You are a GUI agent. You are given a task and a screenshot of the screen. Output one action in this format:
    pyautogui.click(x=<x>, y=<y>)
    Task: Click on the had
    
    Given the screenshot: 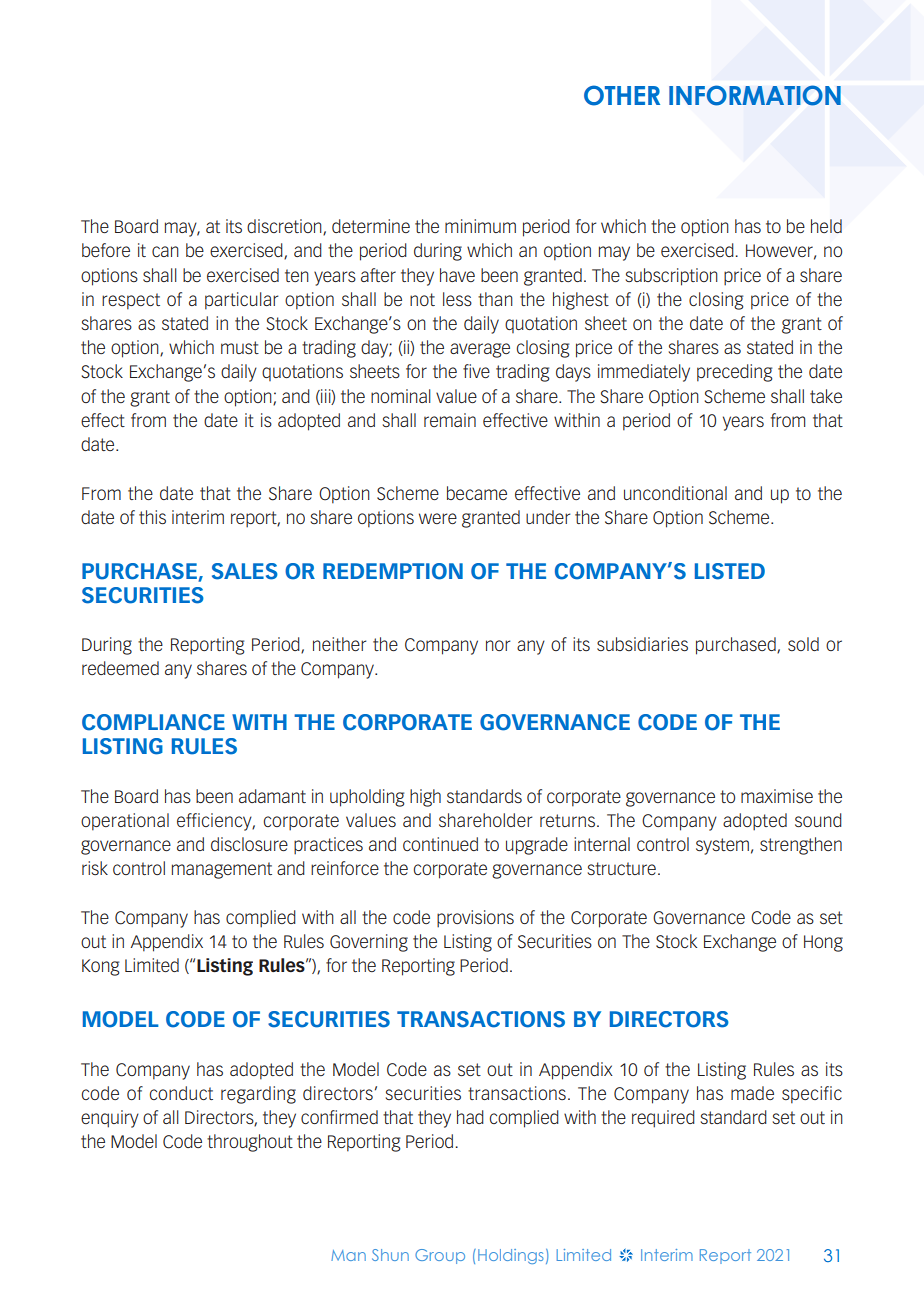 What is the action you would take?
    pyautogui.click(x=470, y=1117)
